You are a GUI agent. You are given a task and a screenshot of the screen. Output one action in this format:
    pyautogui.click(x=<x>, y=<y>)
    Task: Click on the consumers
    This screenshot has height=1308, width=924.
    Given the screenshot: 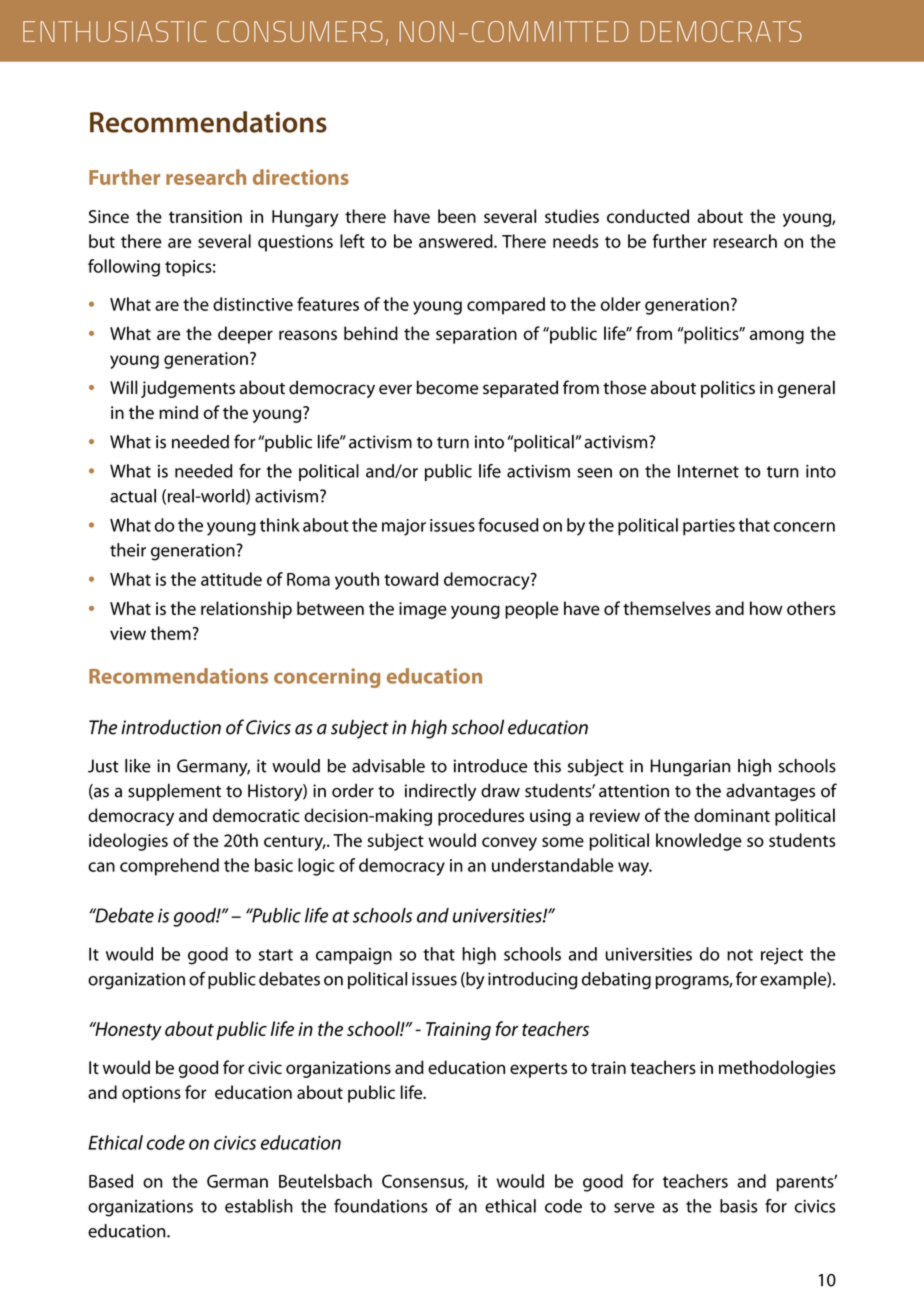 What is the action you would take?
    pyautogui.click(x=300, y=31)
